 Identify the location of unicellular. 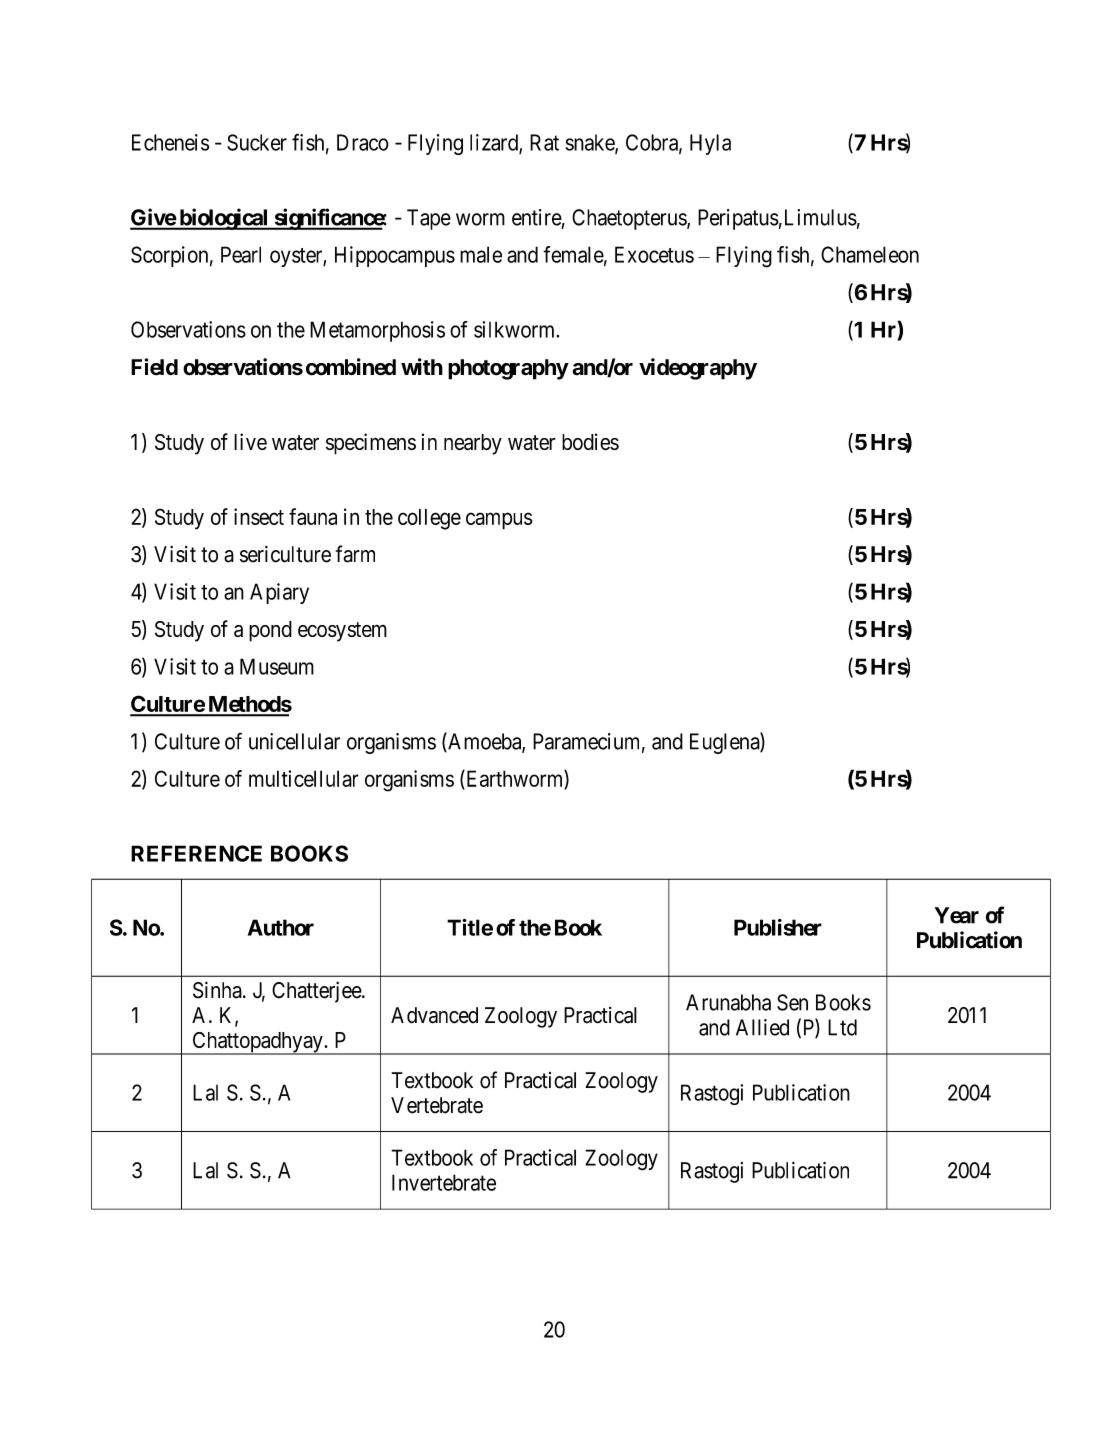
(294, 741).
